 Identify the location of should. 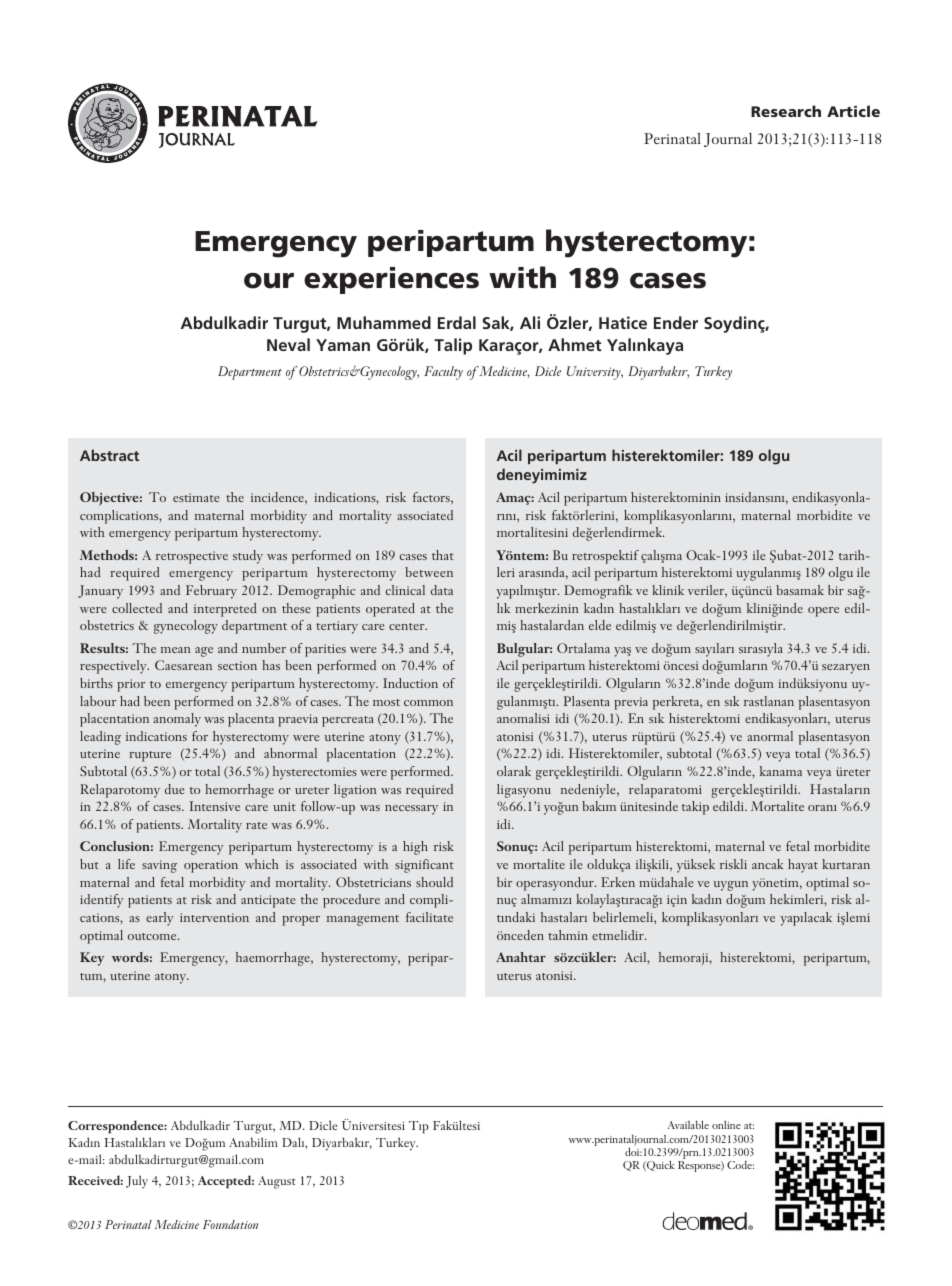
(434, 882).
